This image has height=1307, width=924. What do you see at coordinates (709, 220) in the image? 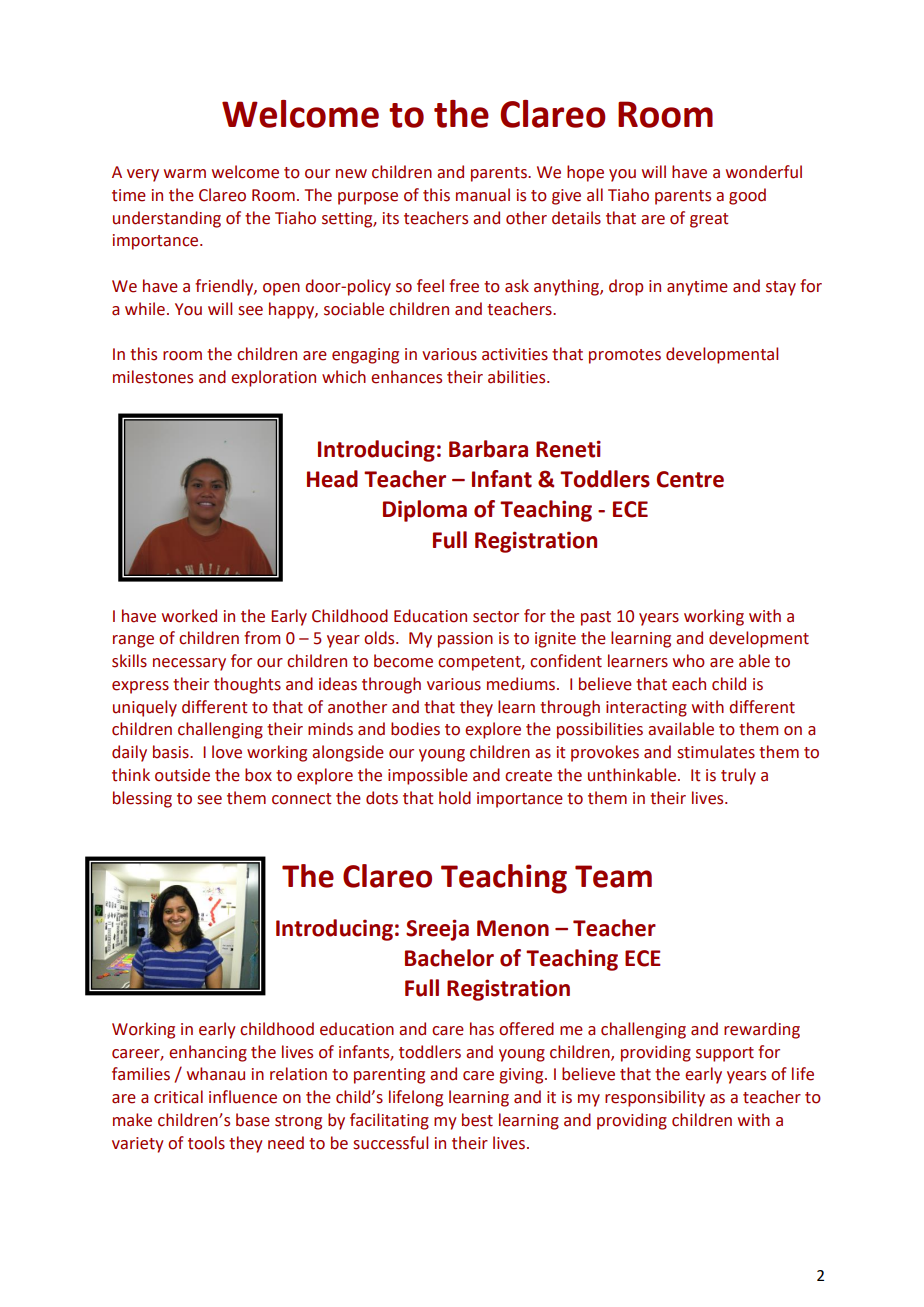
I see `great` at bounding box center [709, 220].
